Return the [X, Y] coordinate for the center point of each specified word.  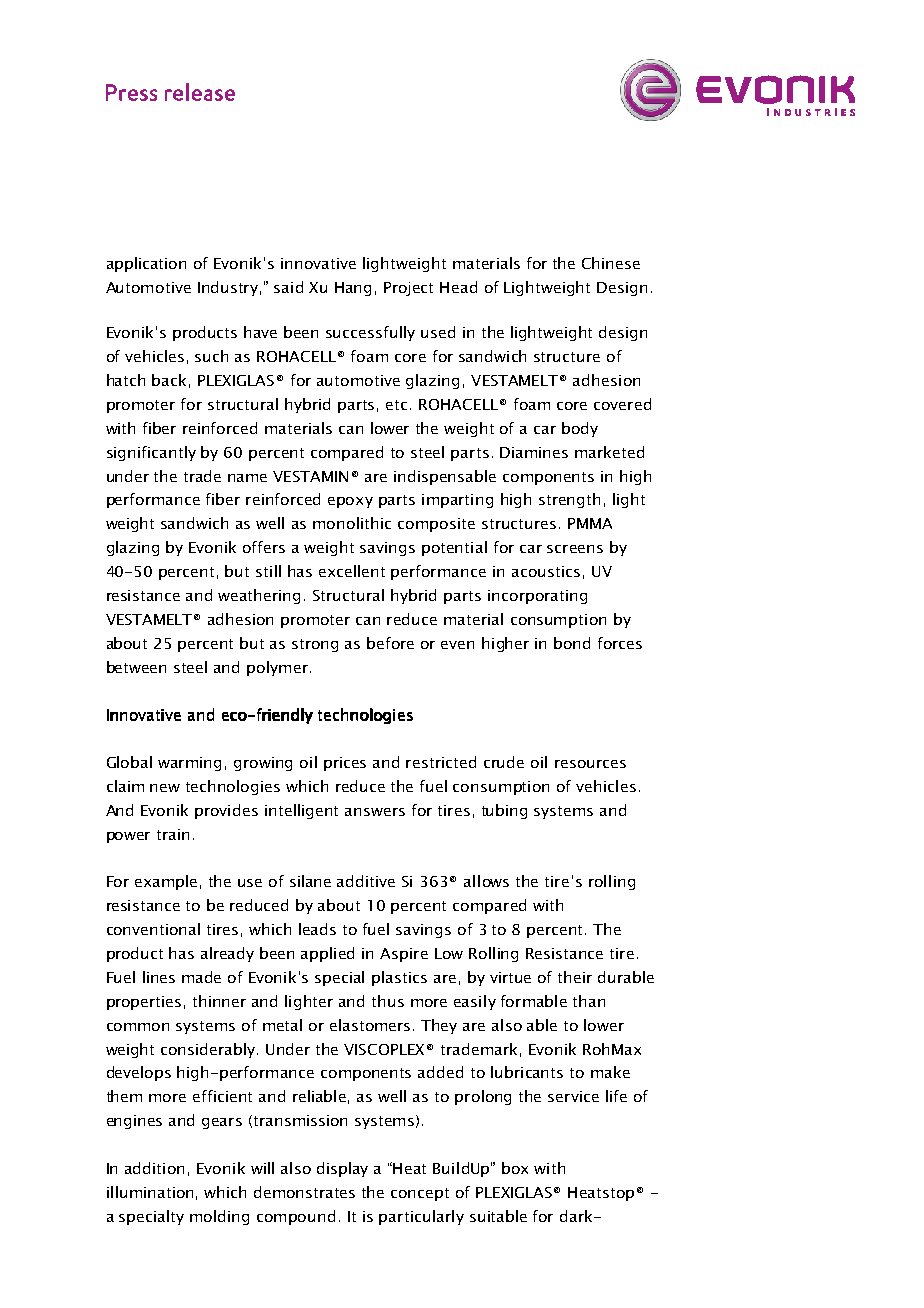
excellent [352, 571]
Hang [353, 289]
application [146, 264]
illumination [150, 1192]
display [342, 1169]
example [166, 882]
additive [366, 881]
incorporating [537, 597]
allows [486, 881]
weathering [259, 596]
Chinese [611, 263]
